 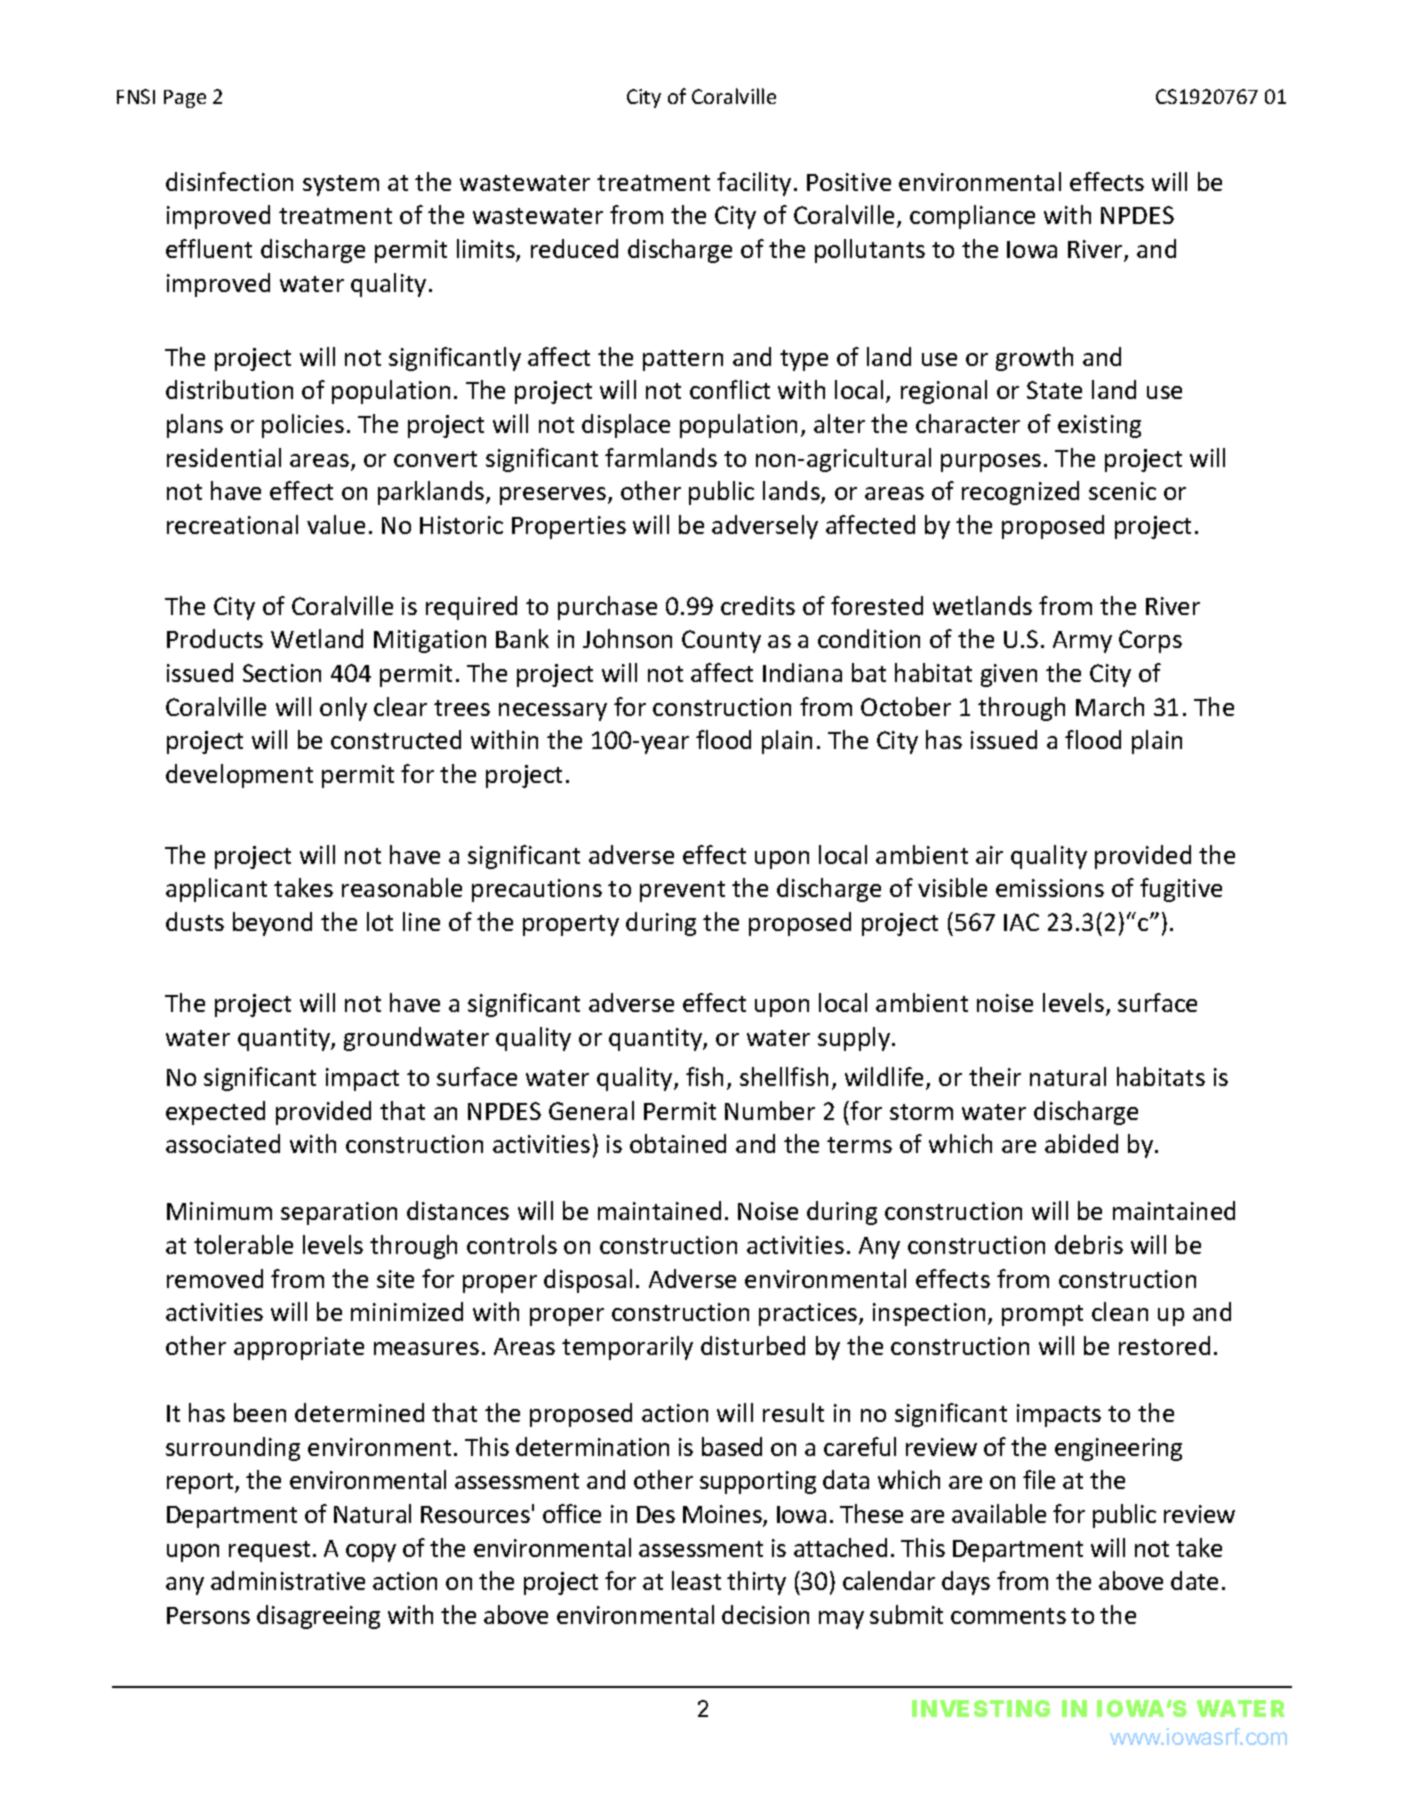 I want to click on beyond, so click(x=272, y=924).
